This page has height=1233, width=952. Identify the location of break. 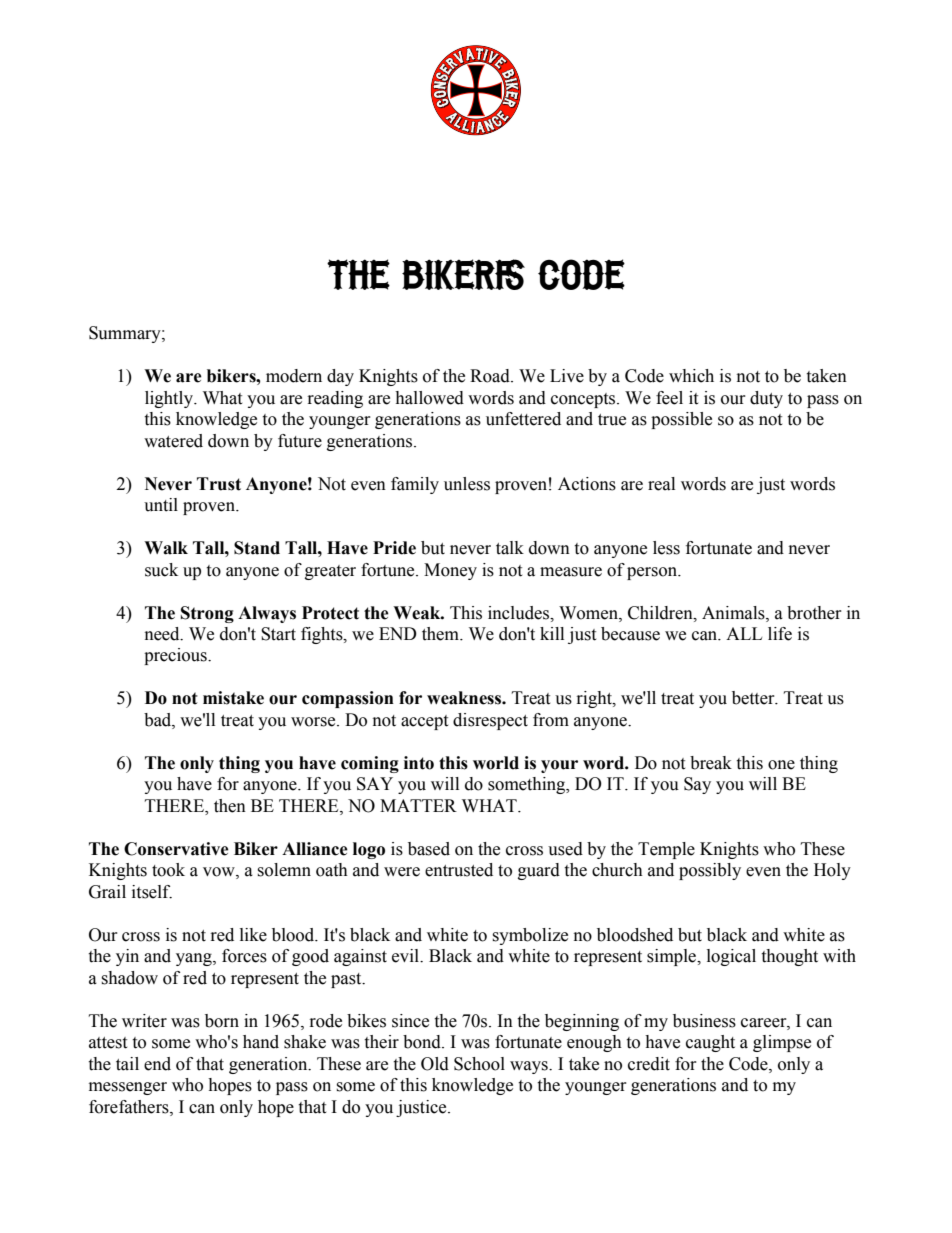
(711, 763).
